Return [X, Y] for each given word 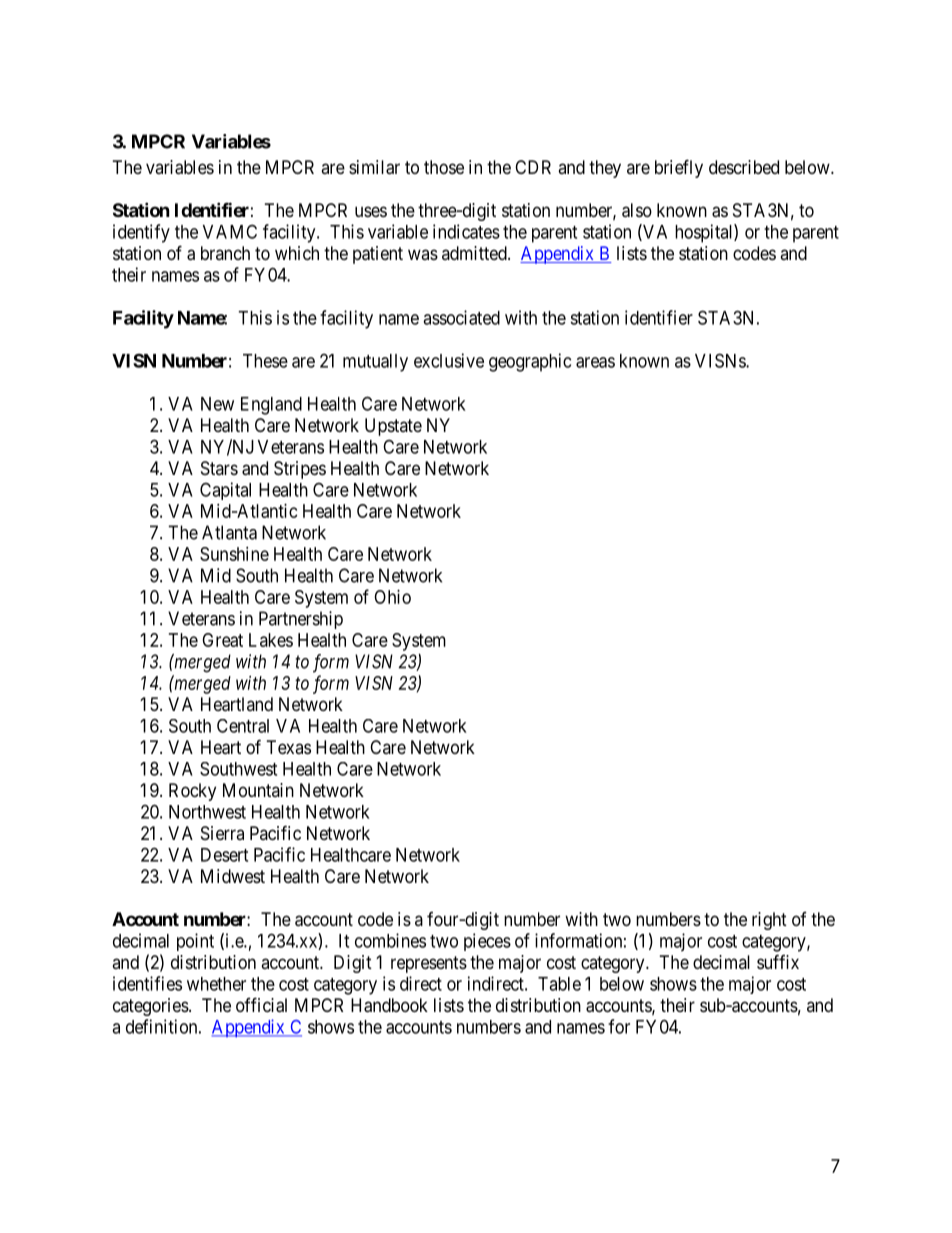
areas [595, 362]
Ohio [392, 597]
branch [225, 253]
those [444, 167]
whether [216, 984]
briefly [679, 168]
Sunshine [234, 554]
